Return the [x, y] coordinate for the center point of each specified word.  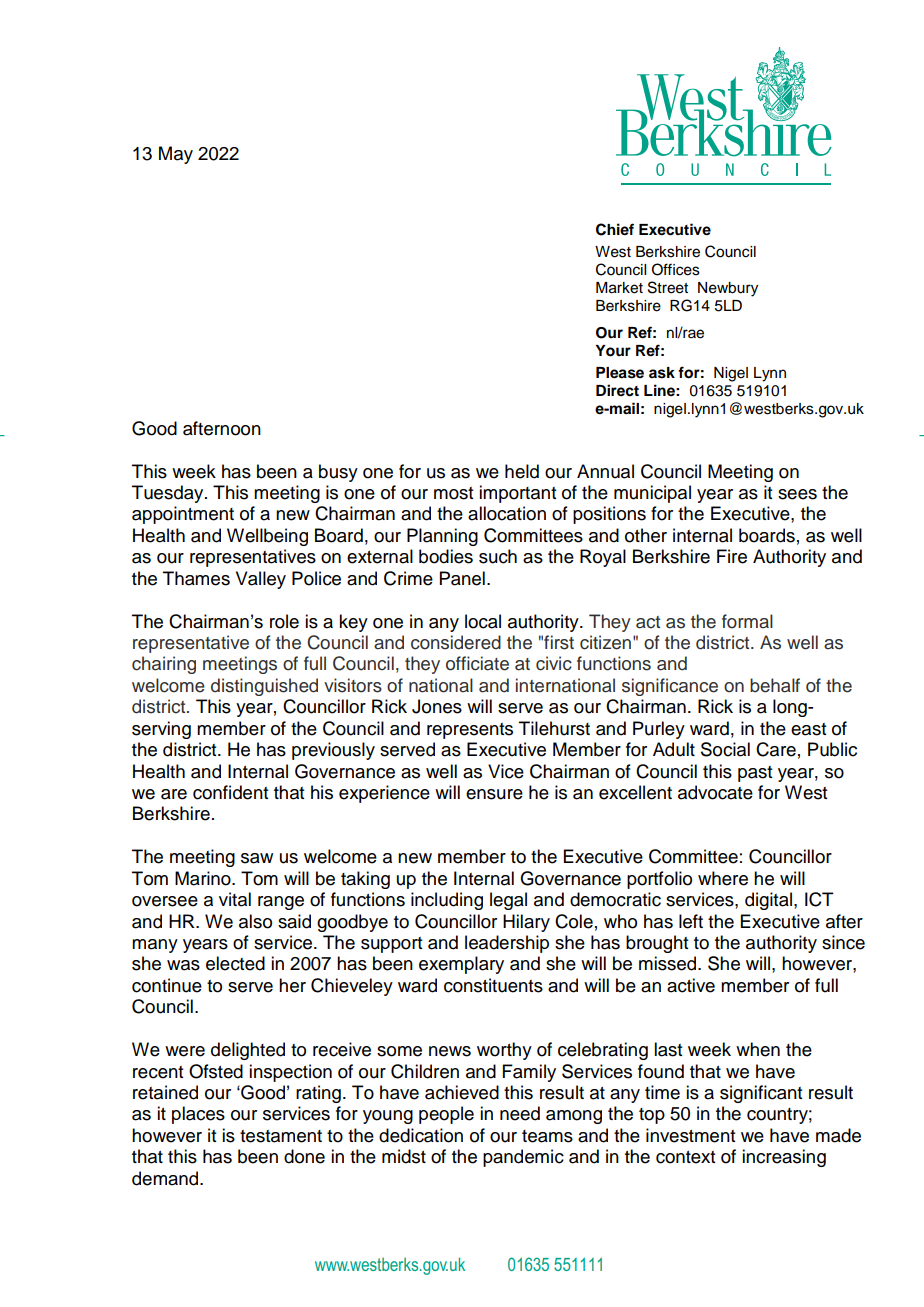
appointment [183, 515]
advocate [715, 792]
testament [281, 1136]
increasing [784, 1158]
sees [797, 494]
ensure [494, 794]
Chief [615, 229]
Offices [676, 269]
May [176, 155]
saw [257, 858]
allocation [507, 513]
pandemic [523, 1158]
